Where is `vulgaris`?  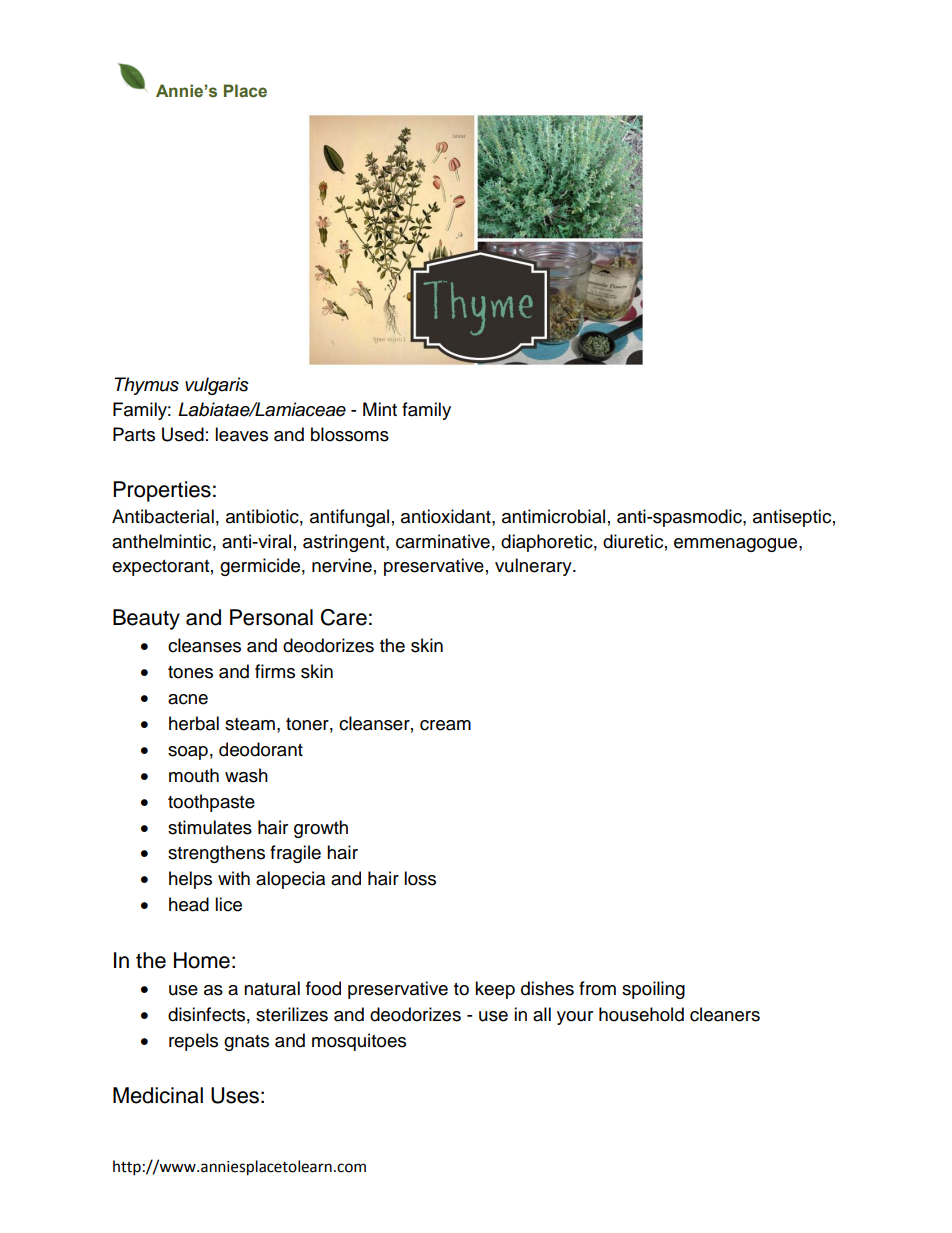
vulgaris is located at coordinates (217, 386).
